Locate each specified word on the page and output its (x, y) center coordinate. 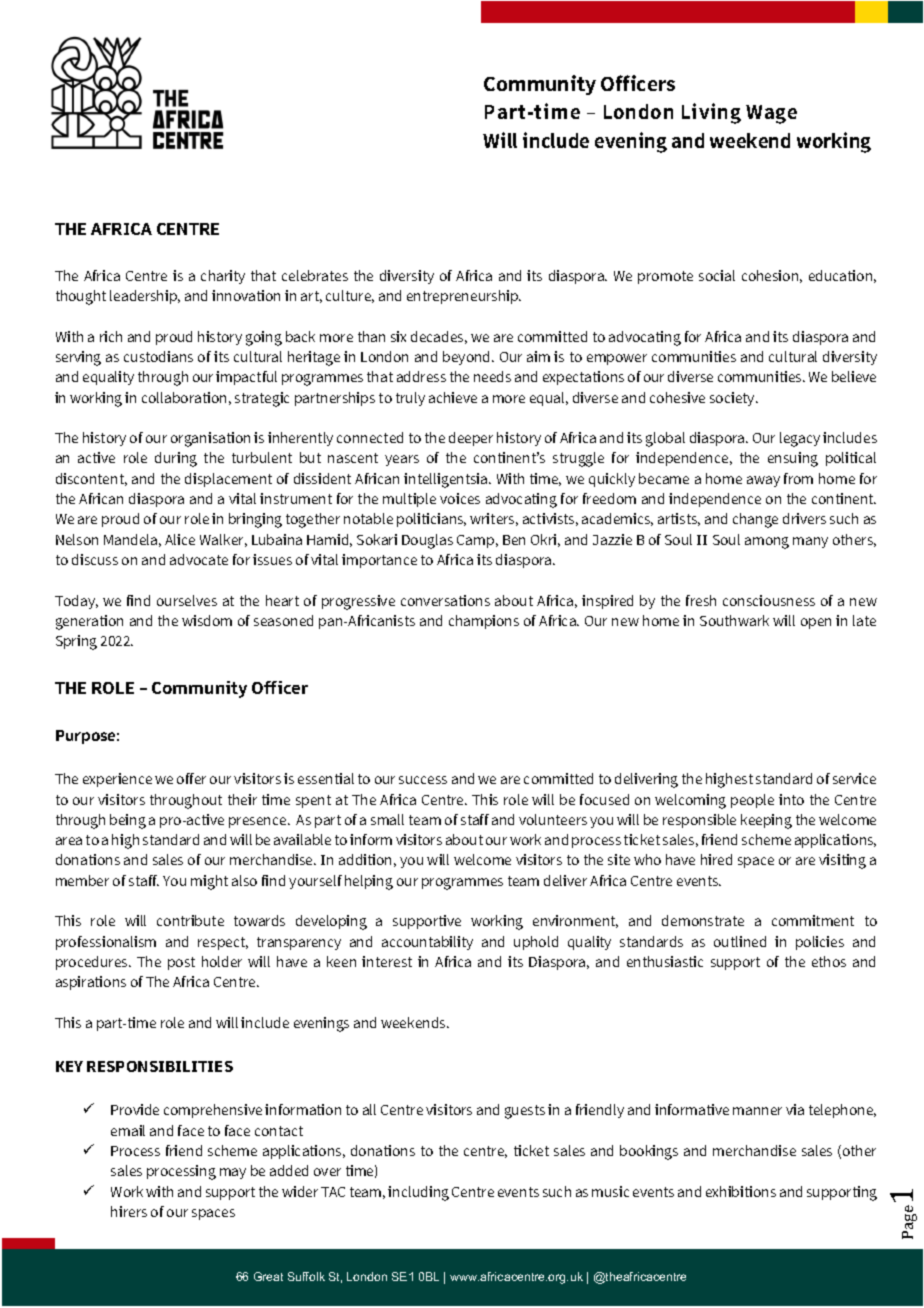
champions (484, 622)
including (418, 1193)
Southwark (734, 620)
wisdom (207, 620)
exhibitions (741, 1191)
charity (223, 277)
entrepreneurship (464, 297)
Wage (771, 114)
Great (268, 1276)
